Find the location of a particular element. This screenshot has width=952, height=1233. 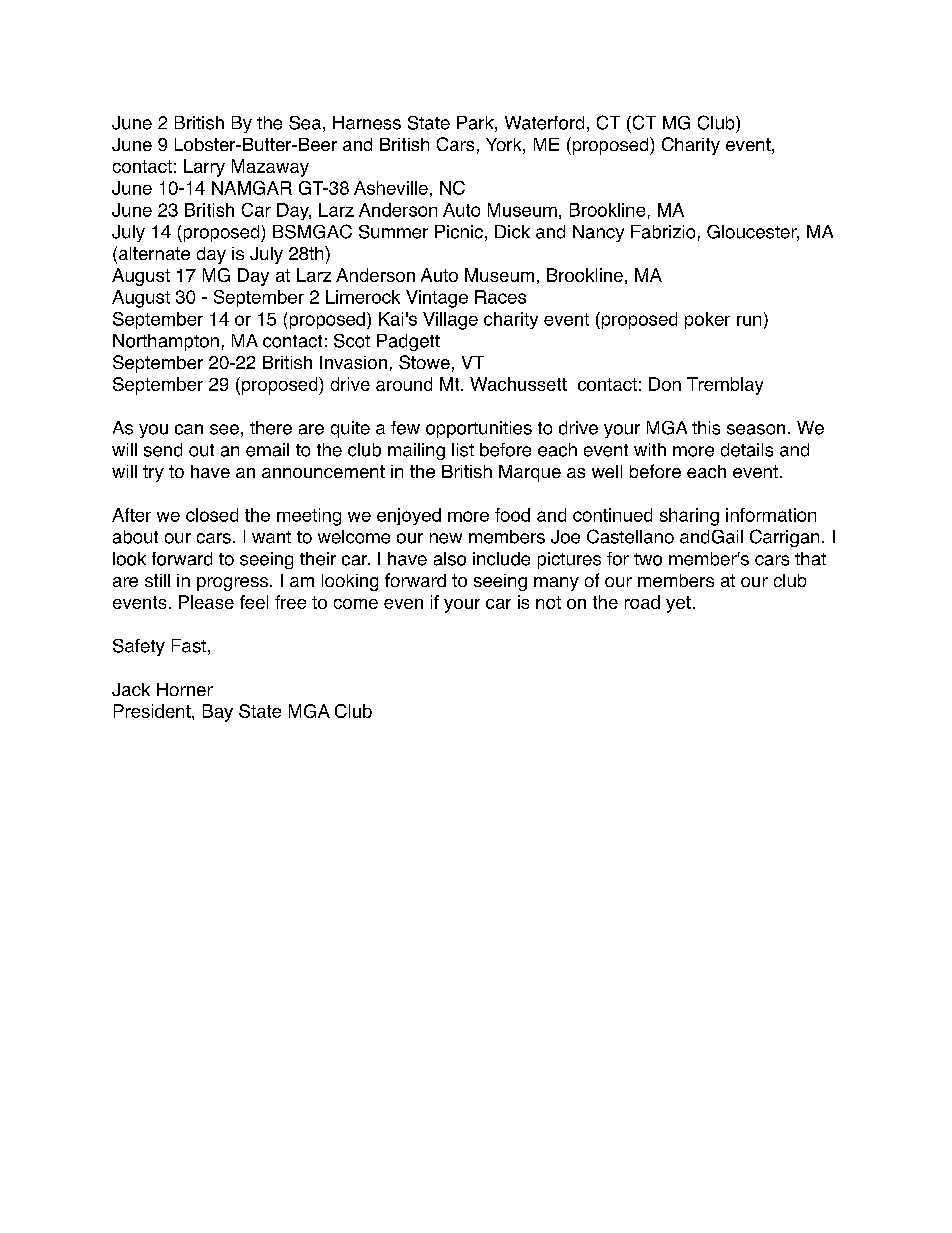

can is located at coordinates (189, 429).
